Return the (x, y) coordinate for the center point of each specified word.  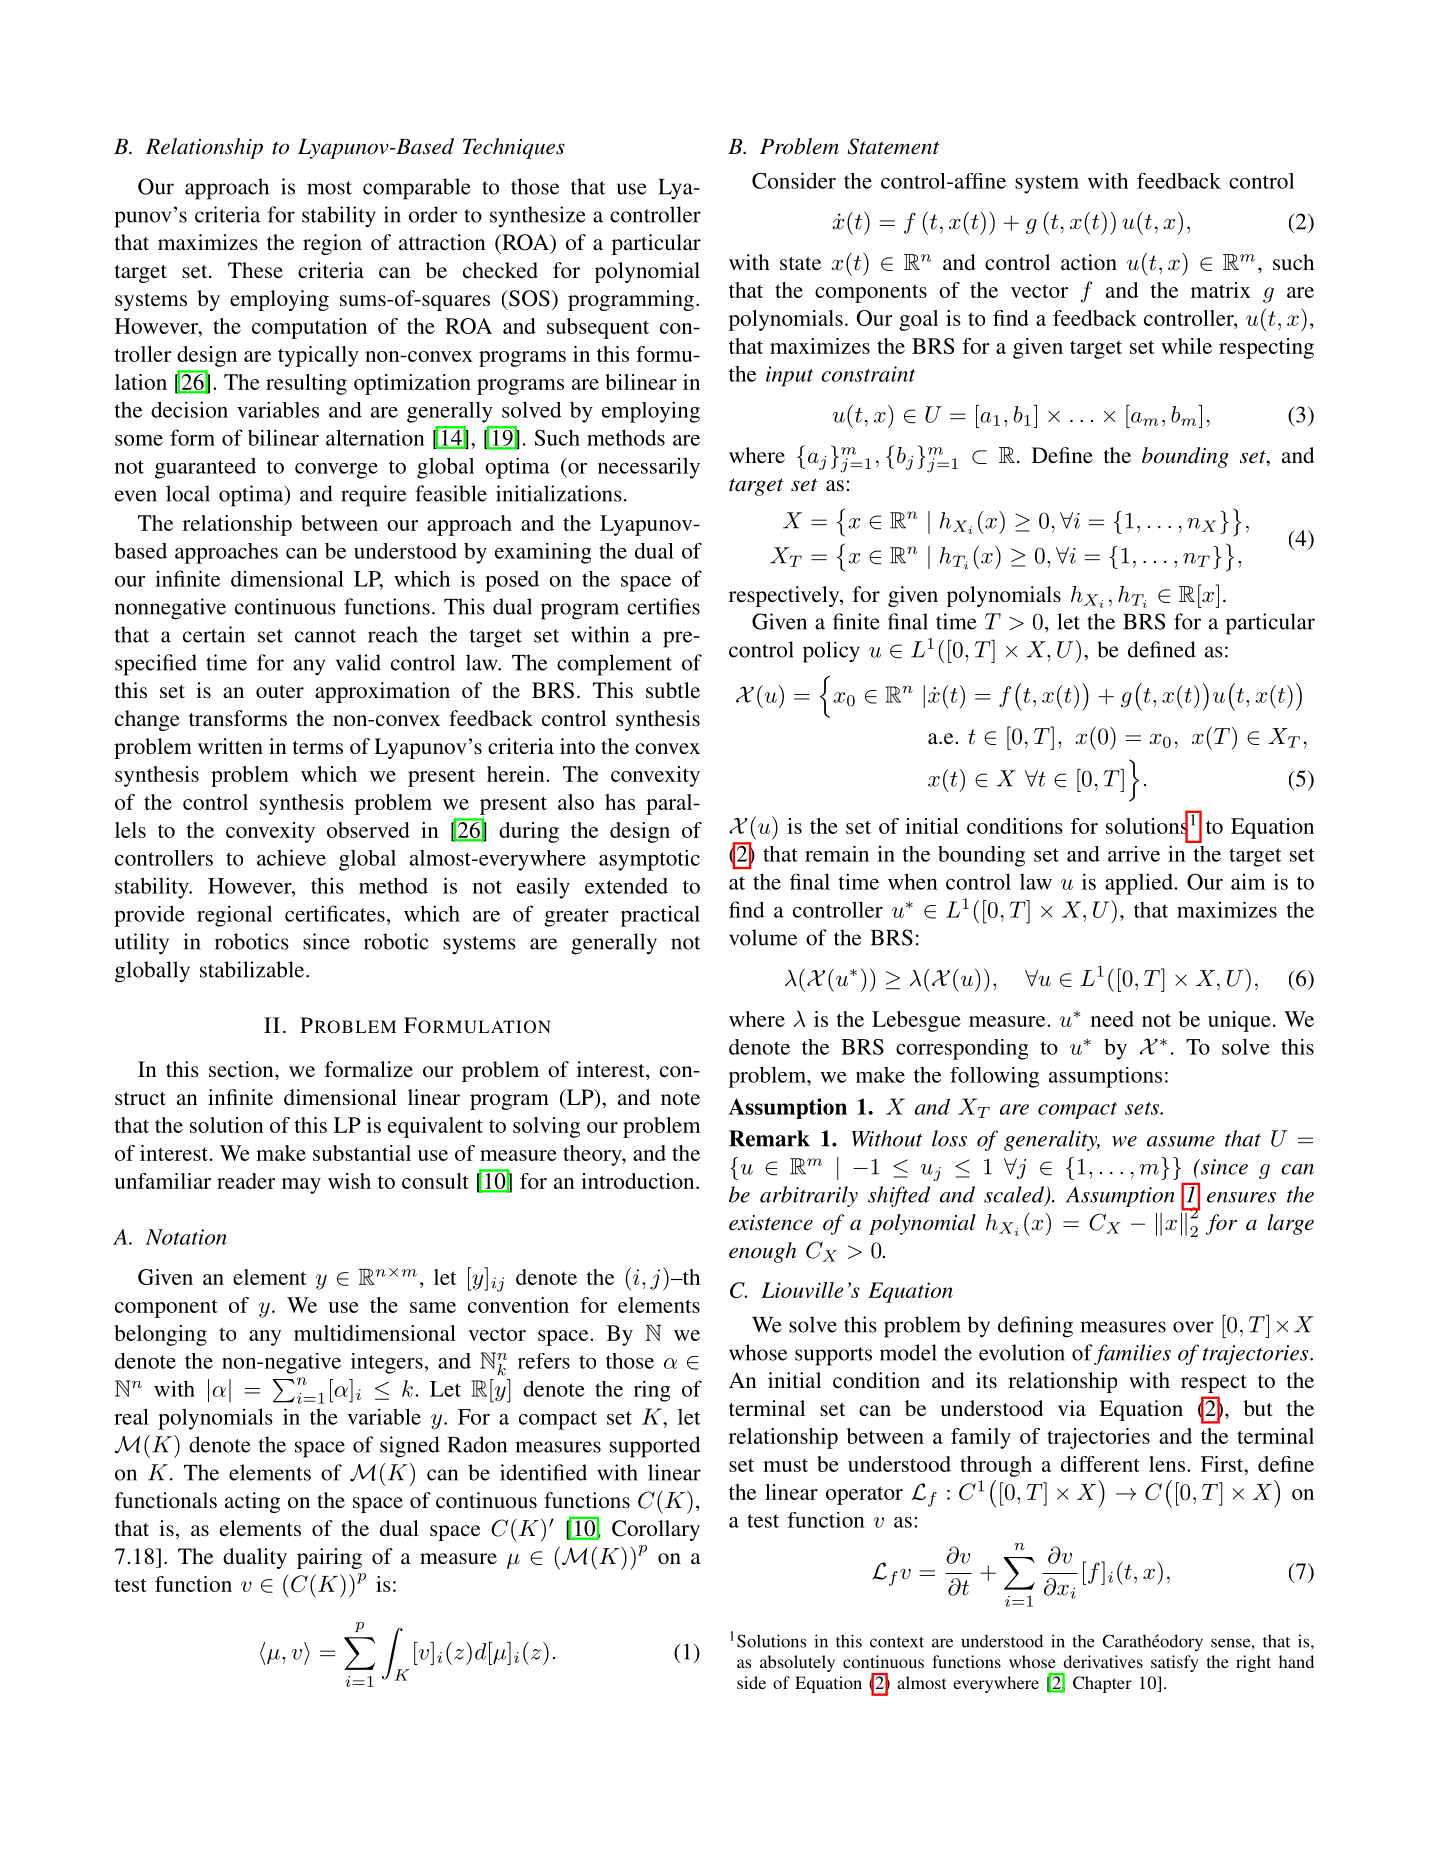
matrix (1221, 290)
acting (252, 1502)
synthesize (538, 217)
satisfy (1175, 1663)
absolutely (797, 1663)
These (255, 270)
